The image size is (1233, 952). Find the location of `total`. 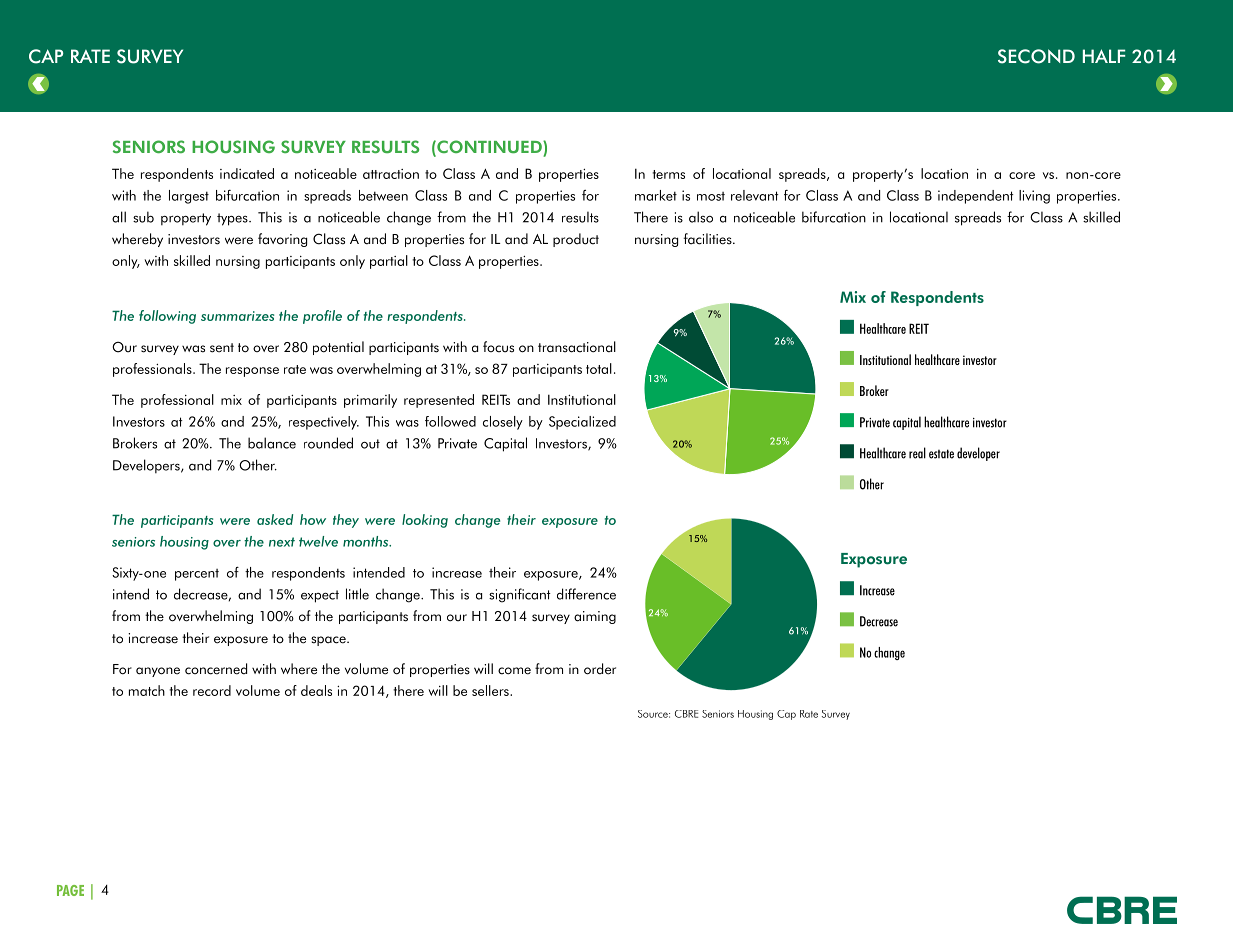

total is located at coordinates (599, 368).
